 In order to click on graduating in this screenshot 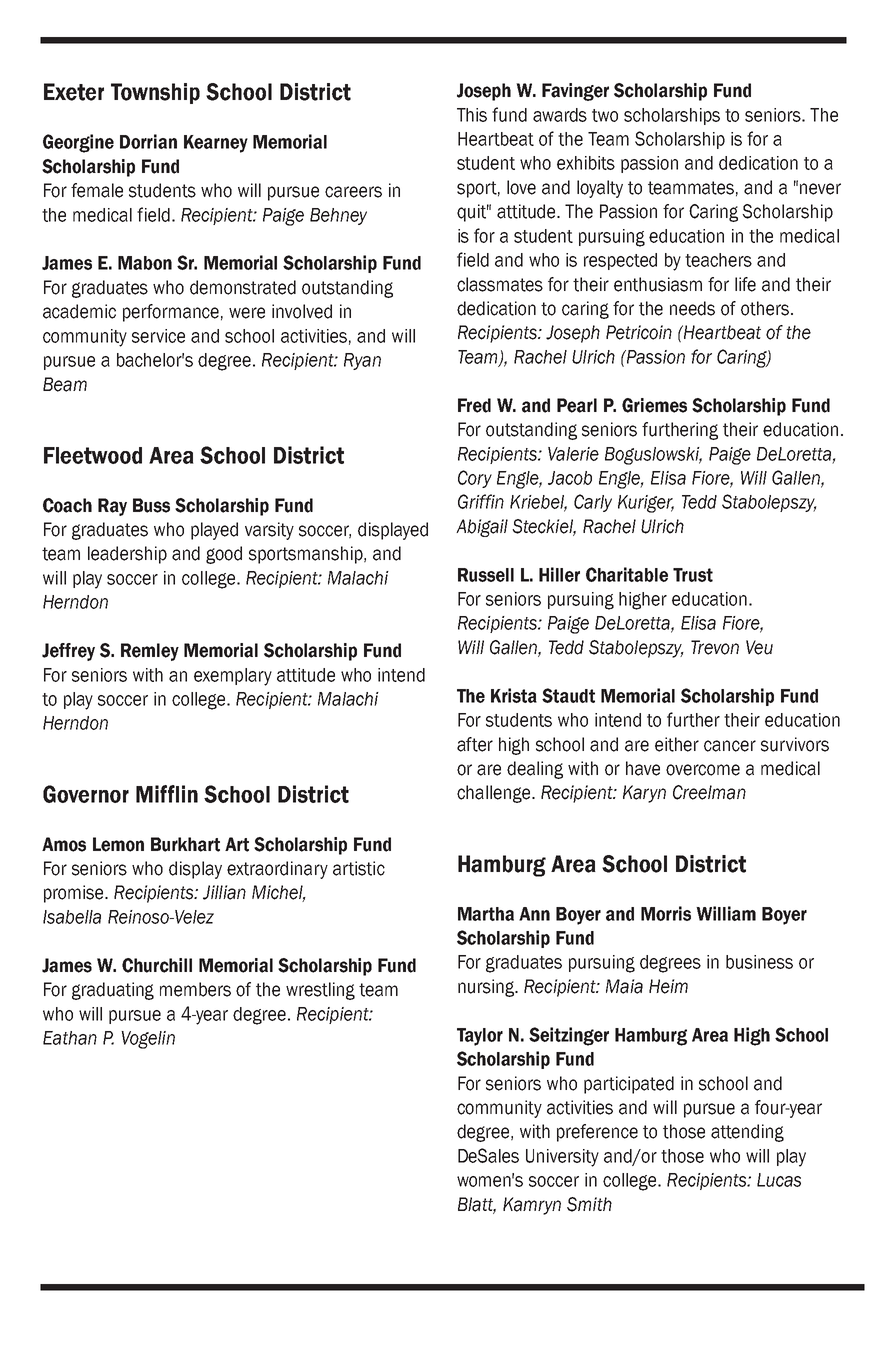, I will do `click(113, 991)`.
